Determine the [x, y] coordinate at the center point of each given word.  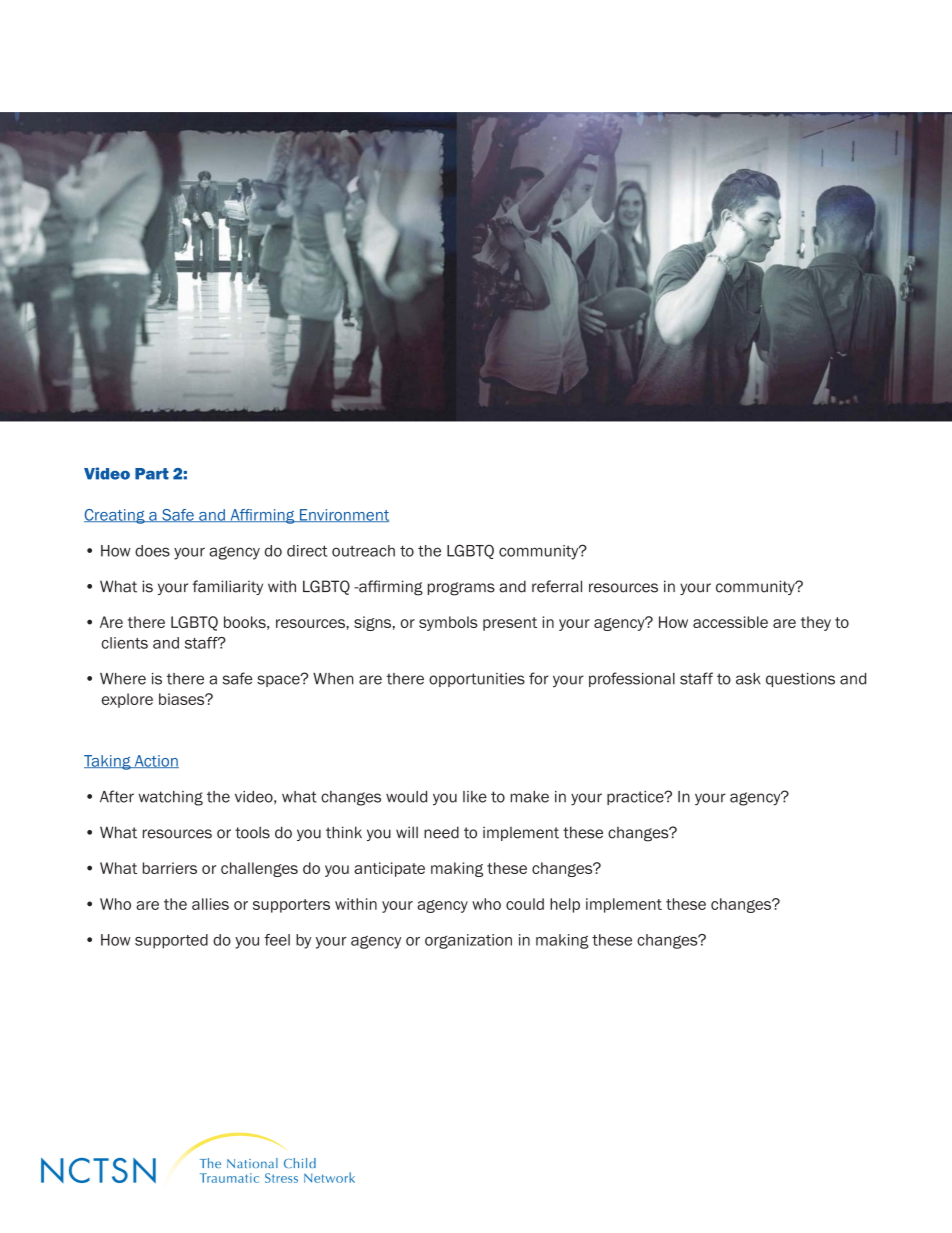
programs [461, 589]
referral [557, 586]
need [441, 832]
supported [171, 941]
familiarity [227, 587]
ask [748, 679]
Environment [343, 515]
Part [152, 474]
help [565, 905]
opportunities [477, 680]
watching [170, 798]
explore [127, 700]
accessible [730, 622]
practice [636, 798]
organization [468, 941]
